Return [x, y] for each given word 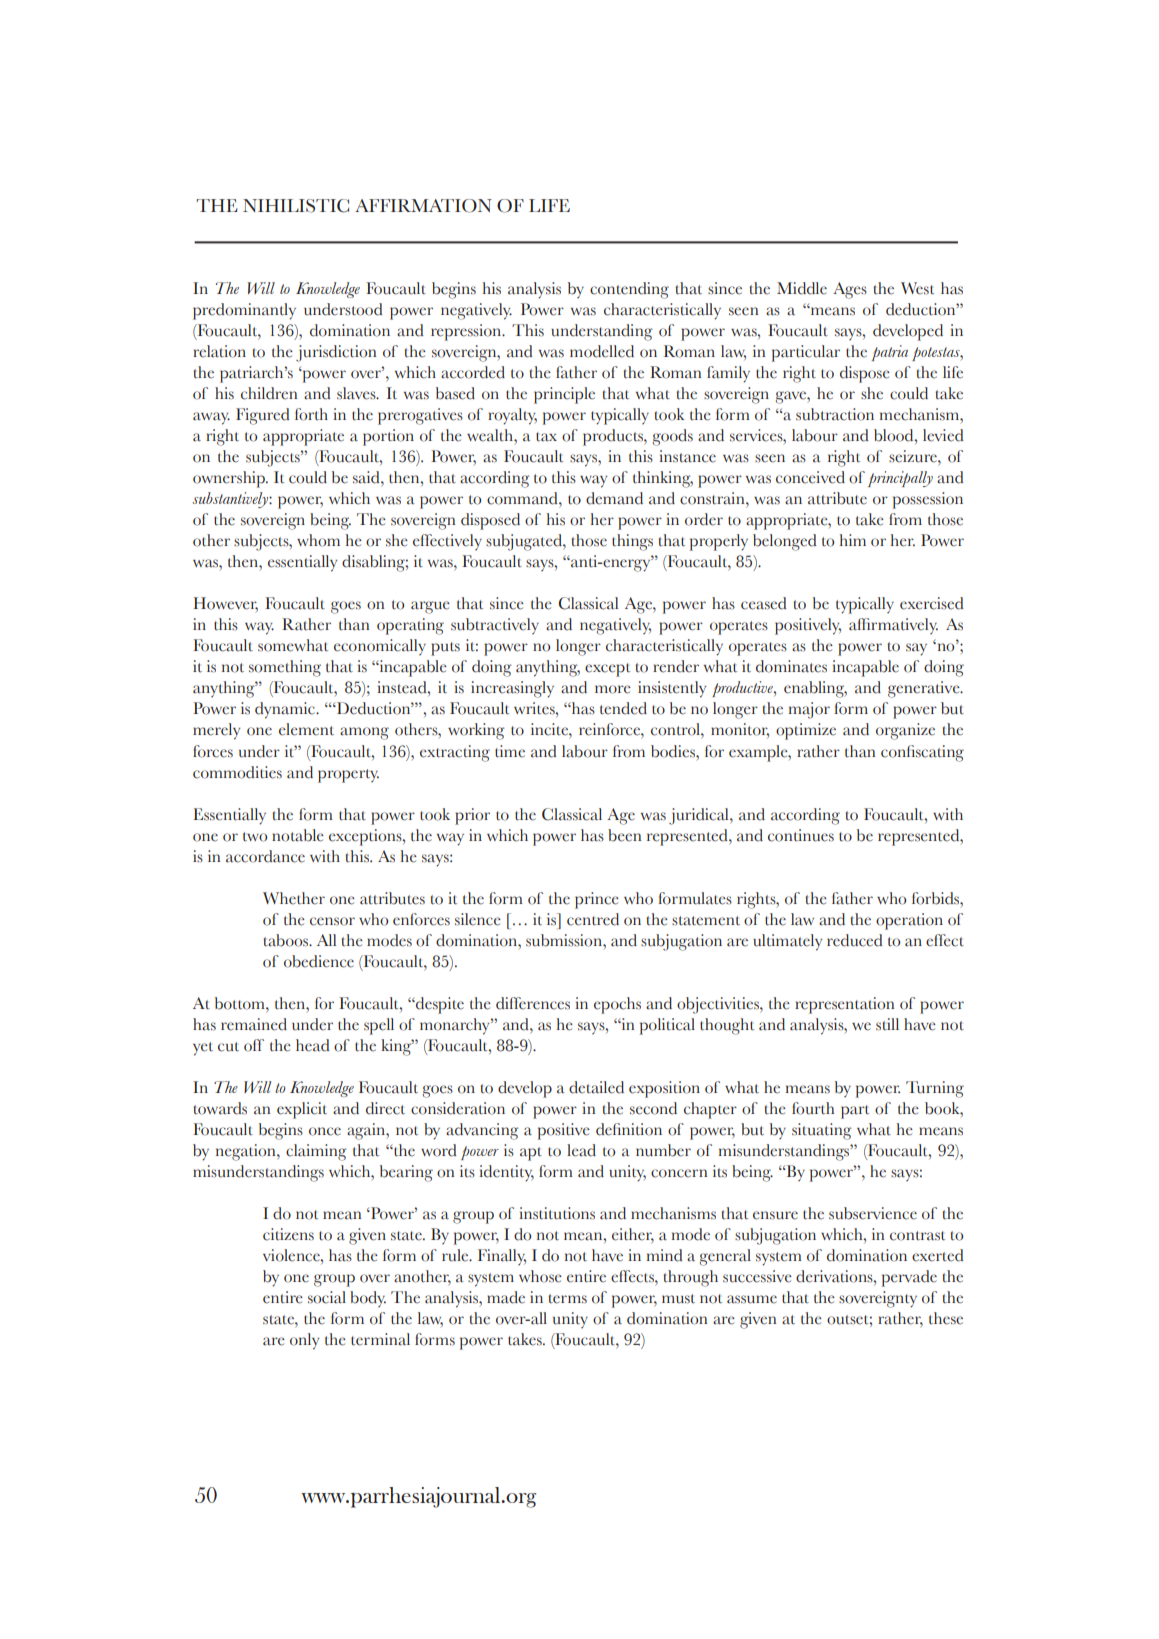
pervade [909, 1278]
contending [629, 290]
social [327, 1297]
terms [567, 1299]
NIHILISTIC [296, 206]
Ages [850, 290]
